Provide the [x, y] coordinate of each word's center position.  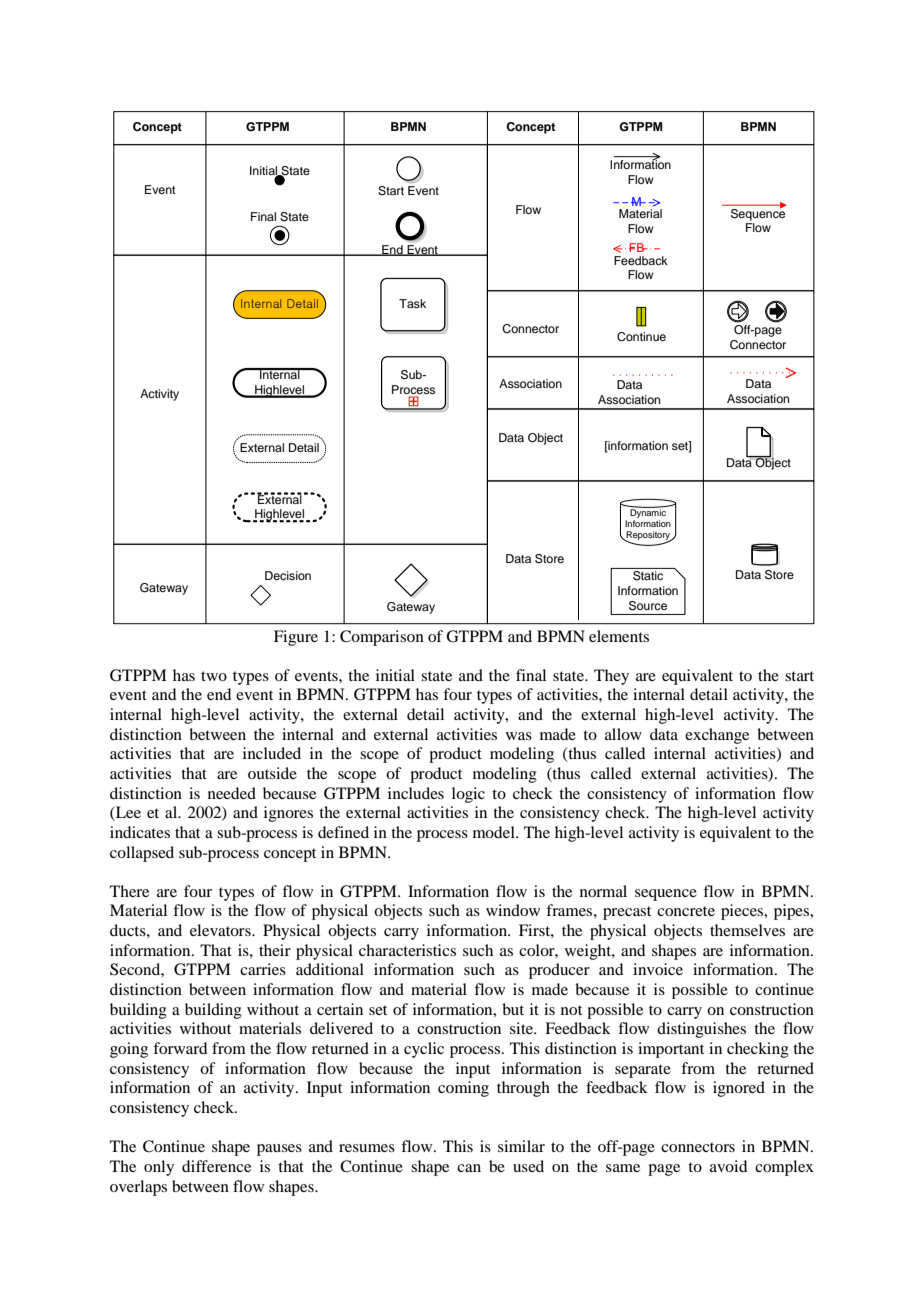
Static [648, 575]
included [272, 753]
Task [412, 303]
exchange [717, 736]
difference [216, 1166]
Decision [288, 575]
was [519, 736]
